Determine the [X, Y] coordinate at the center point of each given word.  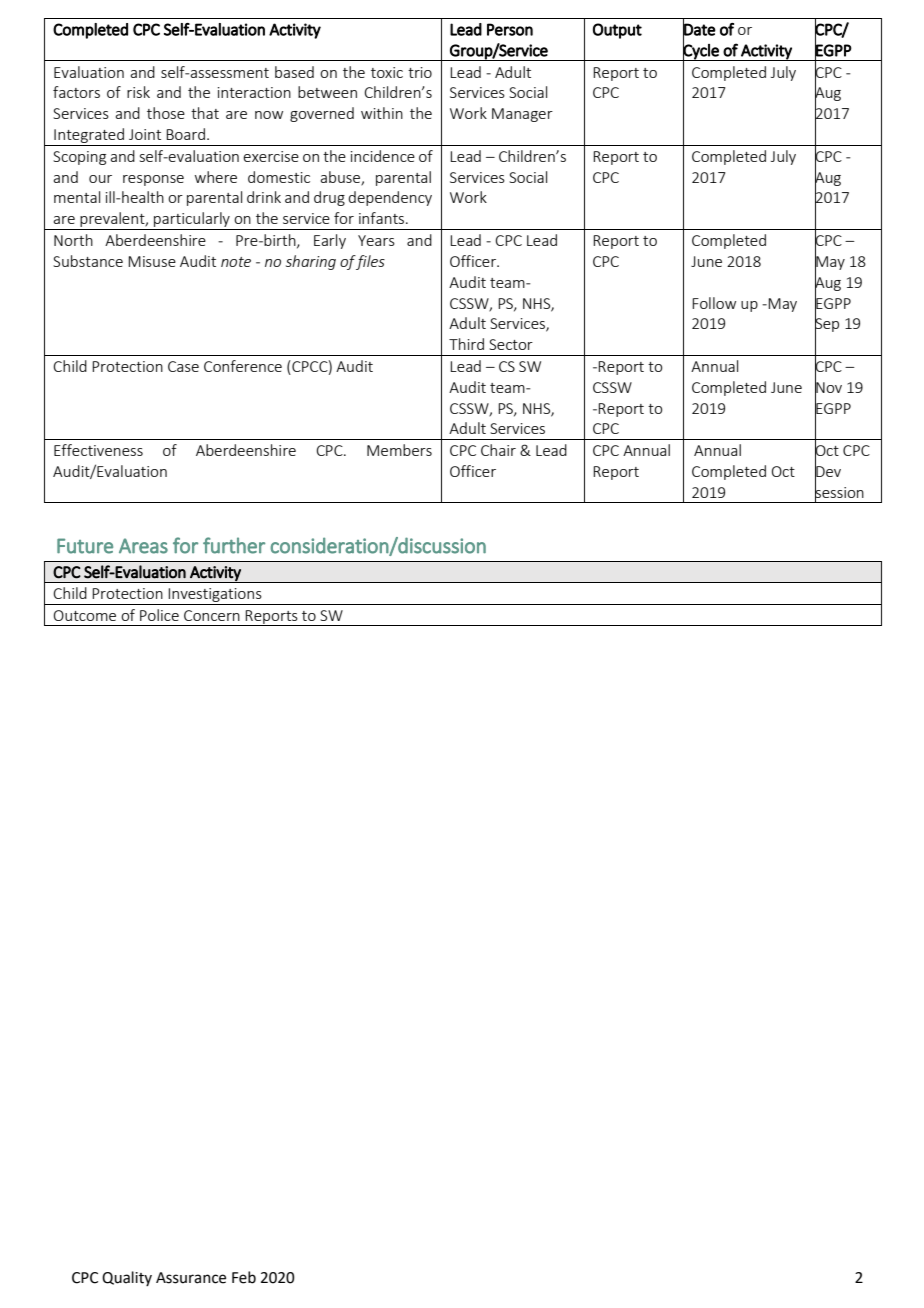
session [839, 492]
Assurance [191, 1278]
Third [466, 344]
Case [183, 366]
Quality [127, 1278]
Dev [828, 472]
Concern [212, 615]
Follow [714, 303]
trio [420, 72]
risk [138, 92]
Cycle [701, 51]
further [234, 545]
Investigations [215, 596]
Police [159, 615]
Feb [244, 1277]
